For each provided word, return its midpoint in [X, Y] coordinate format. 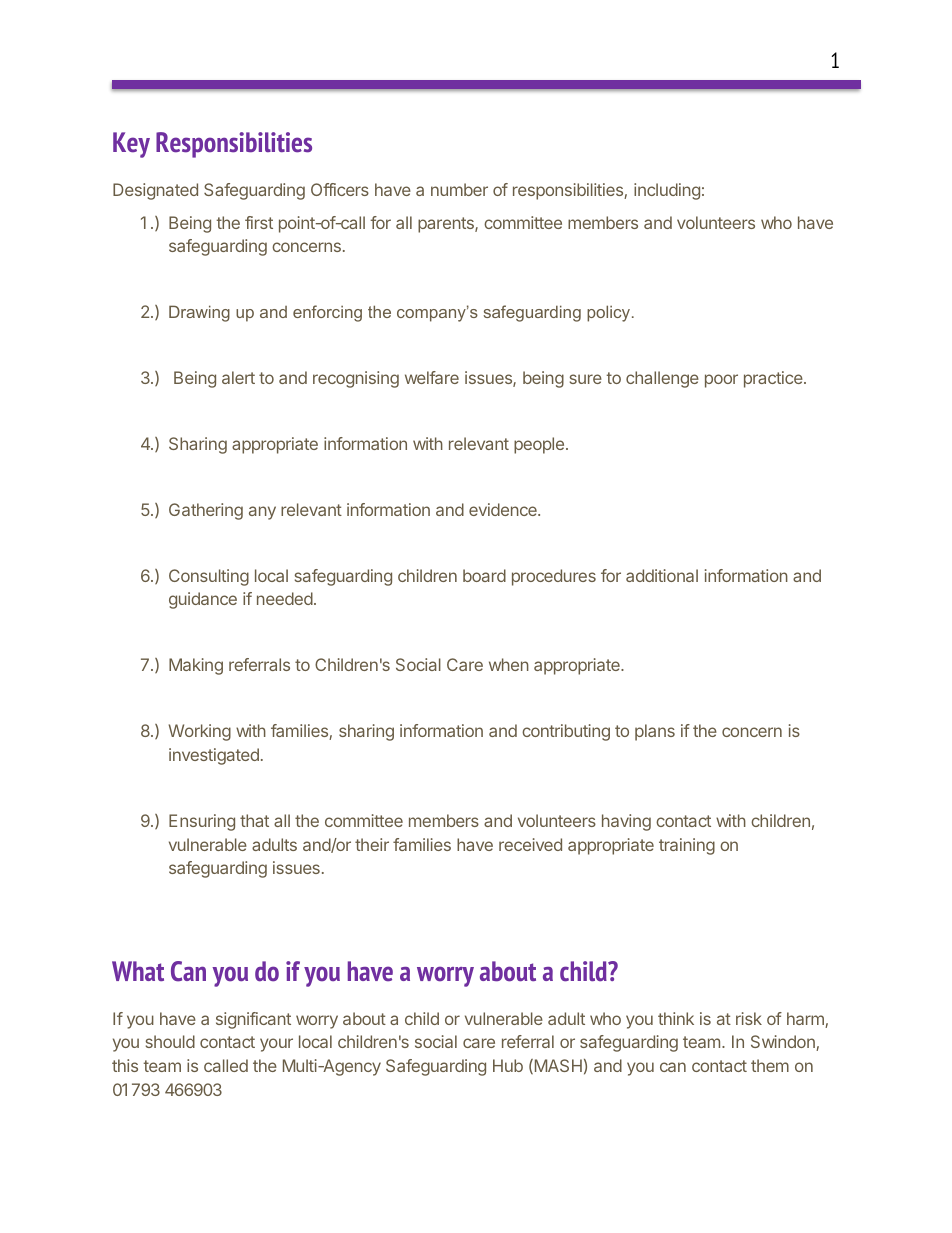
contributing [566, 732]
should [170, 1041]
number [459, 189]
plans [655, 732]
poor [721, 381]
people [539, 445]
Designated [155, 191]
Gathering [206, 511]
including [667, 191]
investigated [214, 756]
